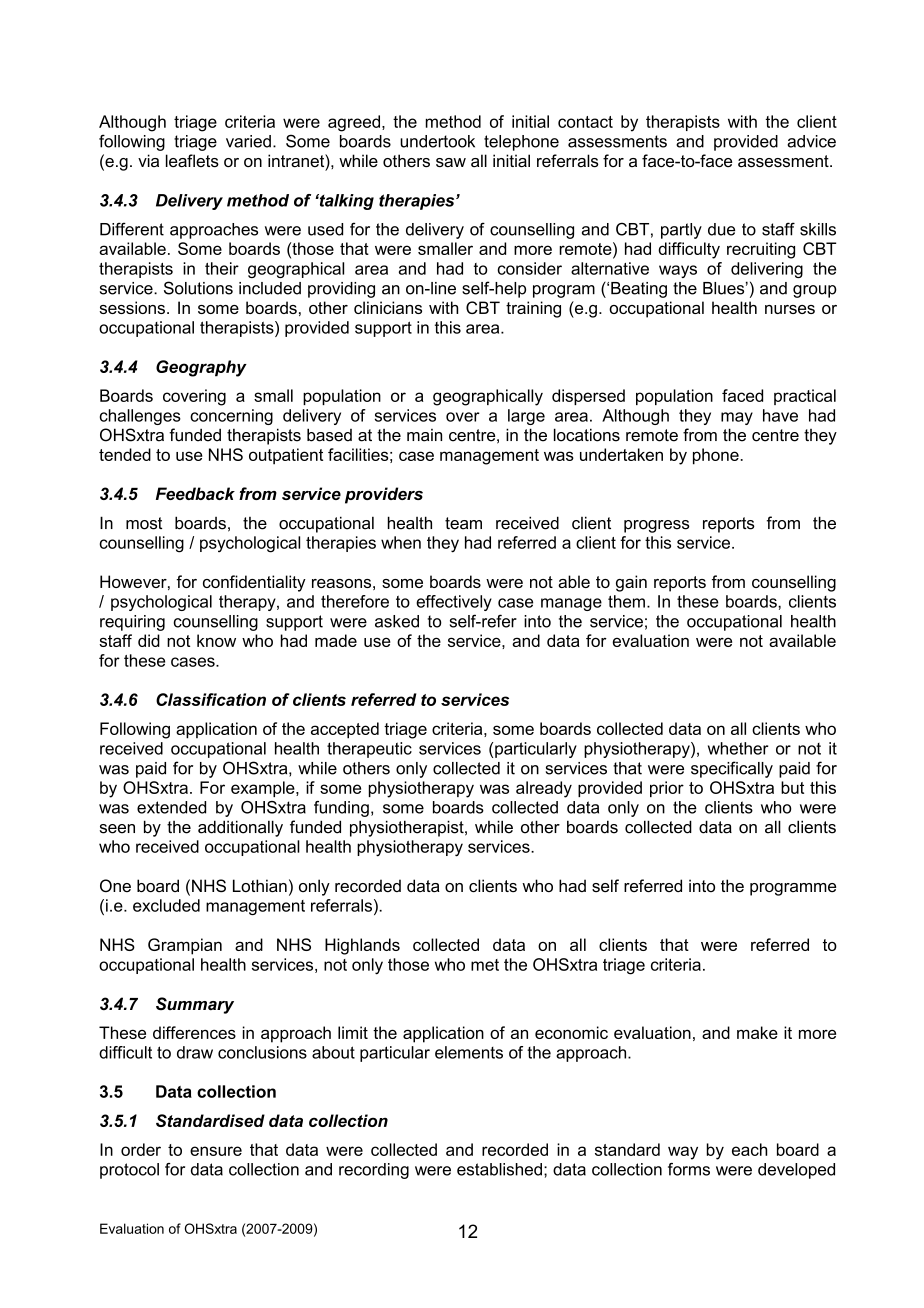 The width and height of the screenshot is (924, 1308). What do you see at coordinates (195, 493) in the screenshot?
I see `Feedback` at bounding box center [195, 493].
